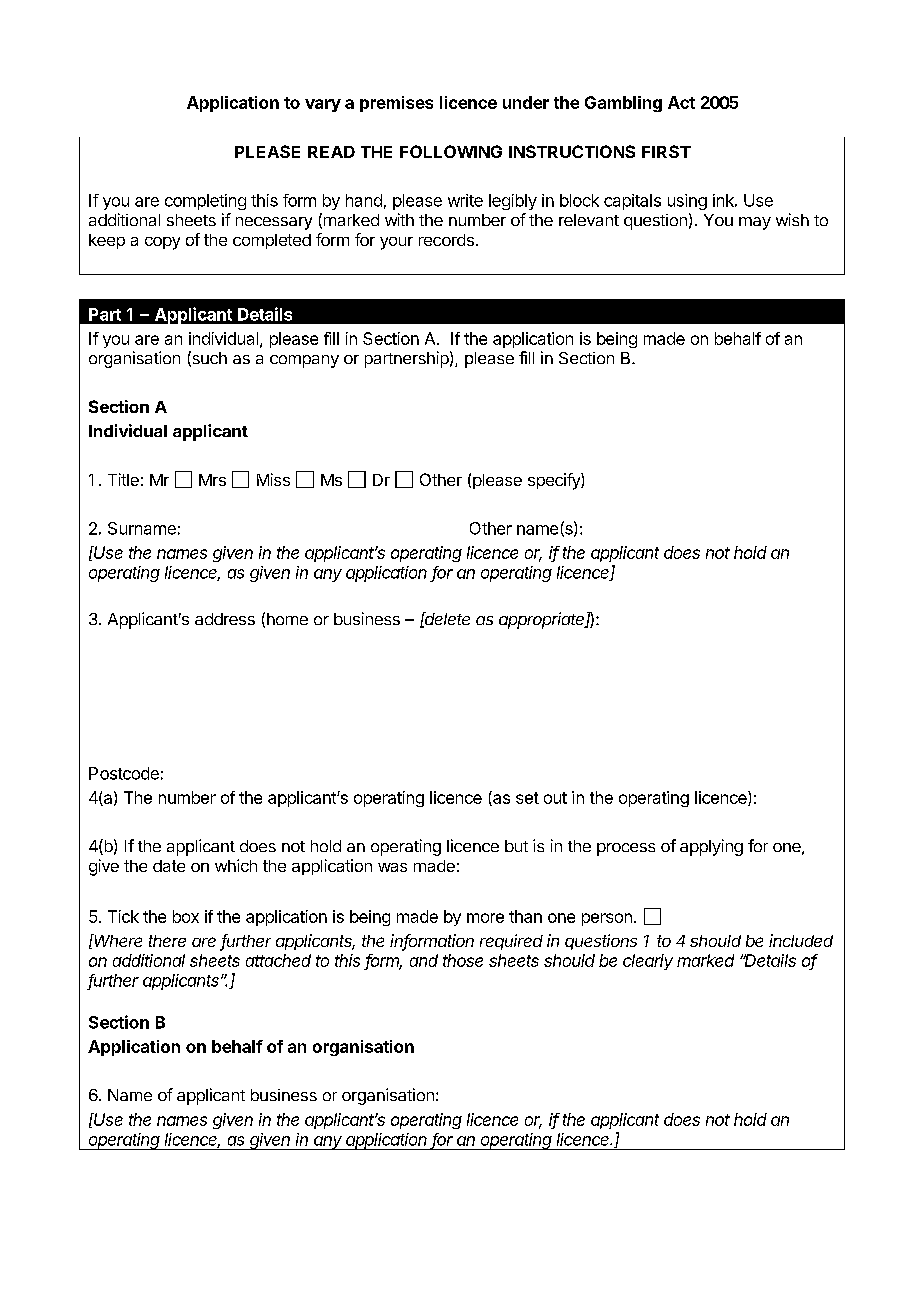 The image size is (924, 1308). Describe the element at coordinates (555, 481) in the screenshot. I see `specify` at that location.
